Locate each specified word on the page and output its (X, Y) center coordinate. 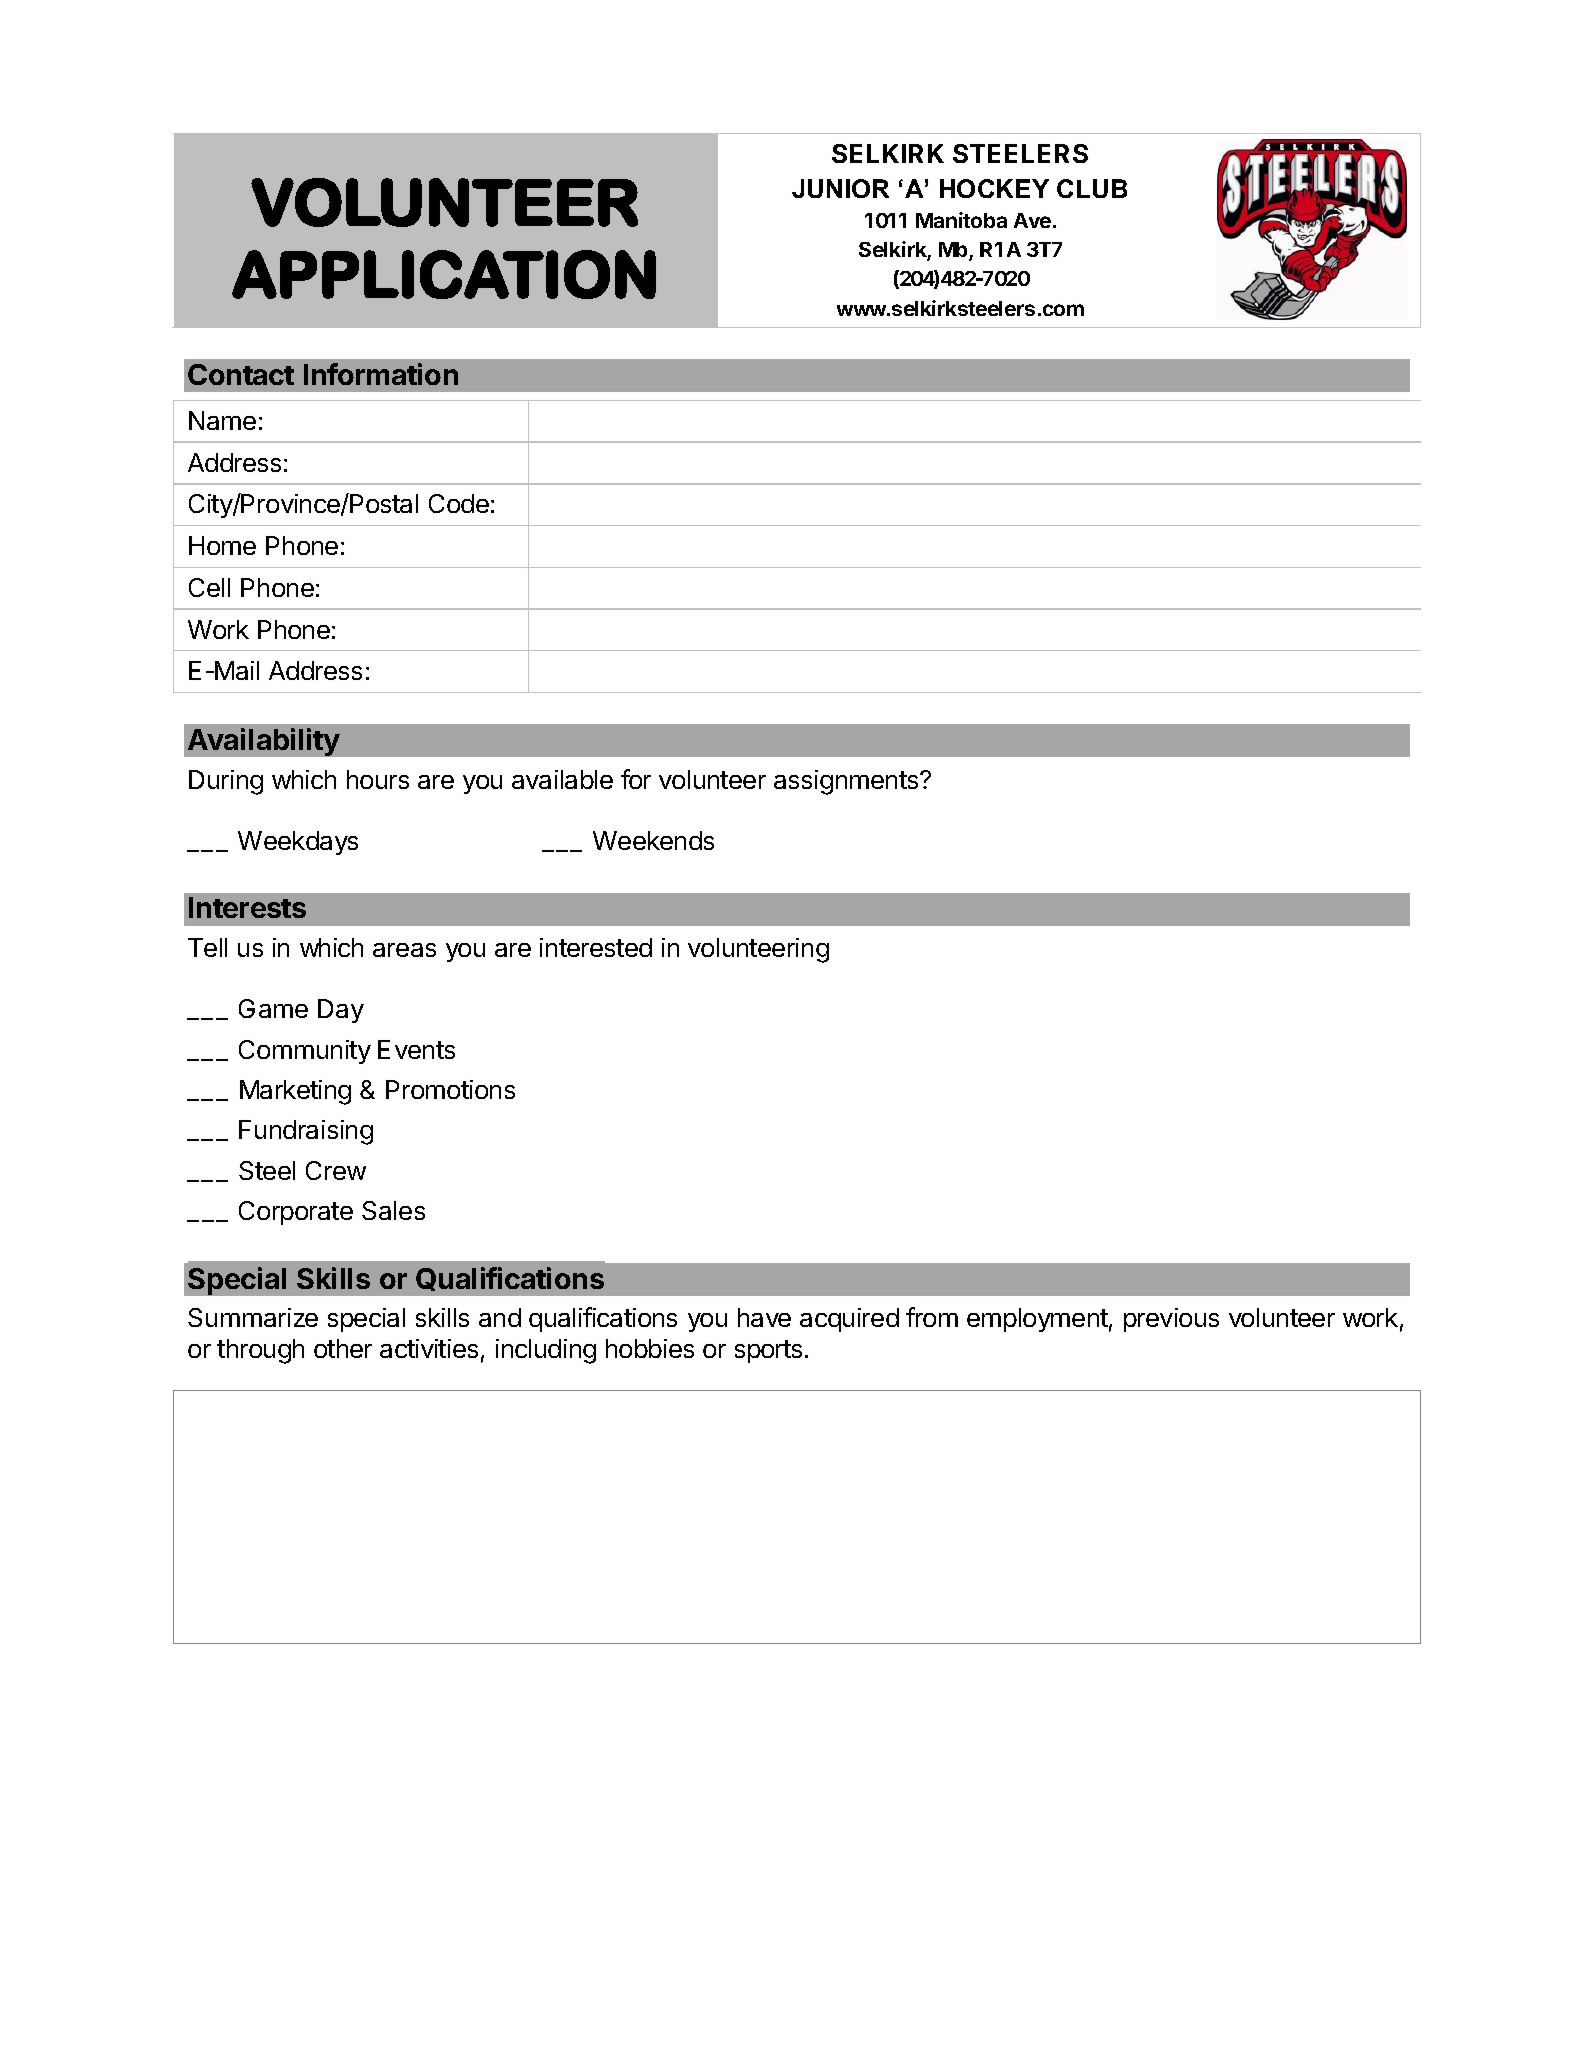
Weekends (653, 840)
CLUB (1092, 188)
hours (378, 779)
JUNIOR (840, 188)
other (343, 1348)
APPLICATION (444, 274)
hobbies (650, 1348)
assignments (847, 782)
